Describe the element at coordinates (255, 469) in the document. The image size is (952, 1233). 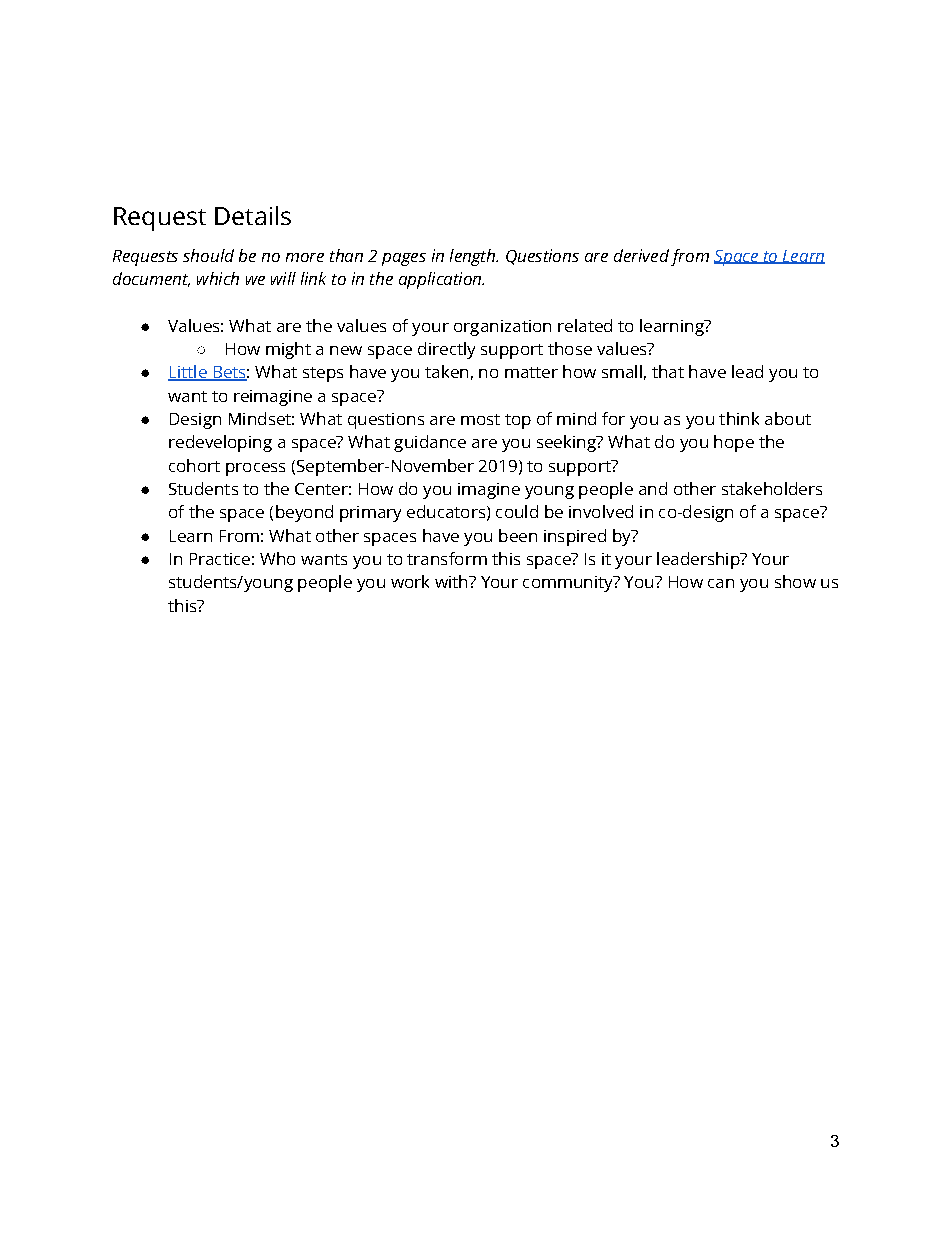
I see `process` at that location.
